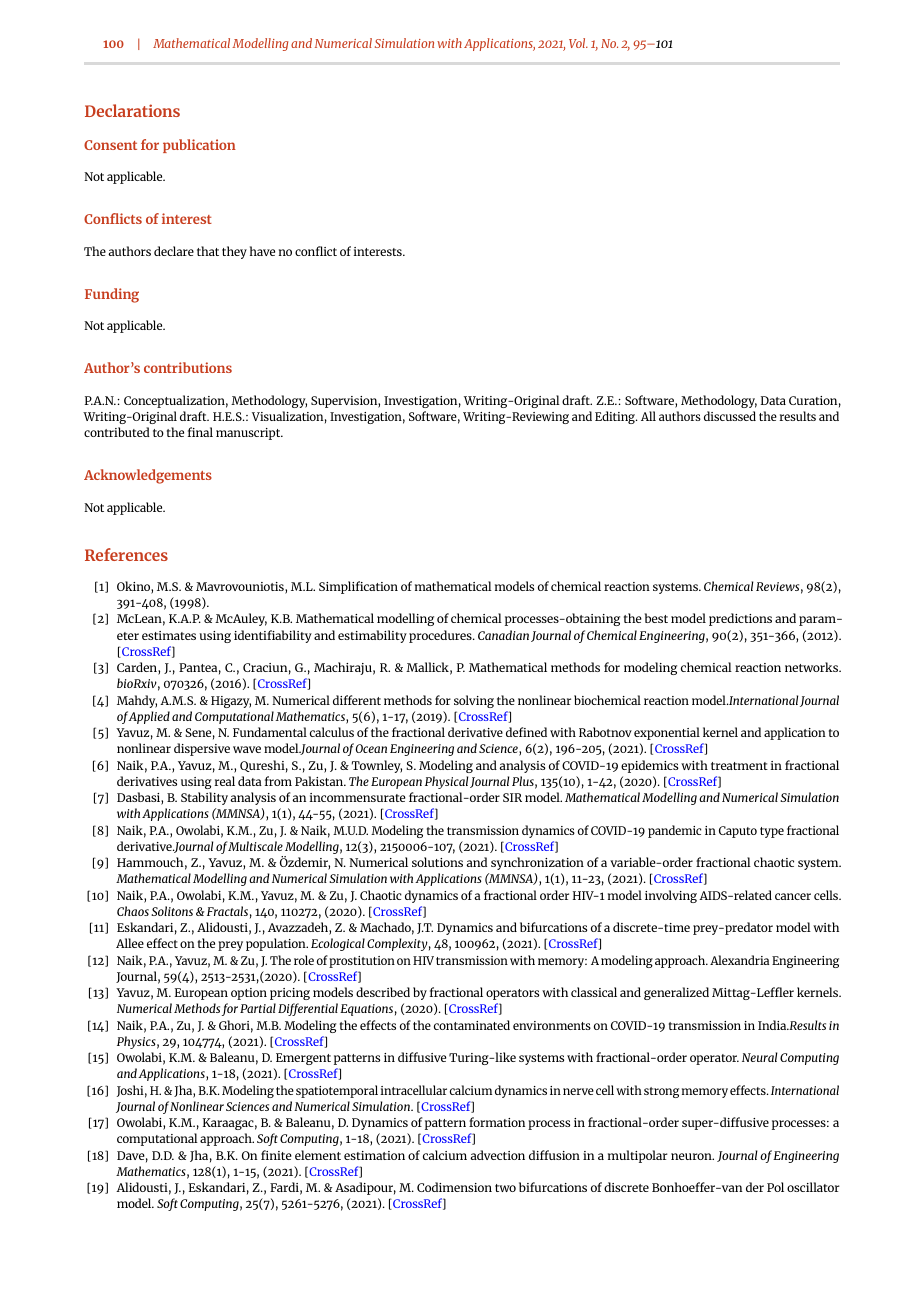 The height and width of the image is (1308, 924). Describe the element at coordinates (497, 1155) in the image. I see `advection` at that location.
